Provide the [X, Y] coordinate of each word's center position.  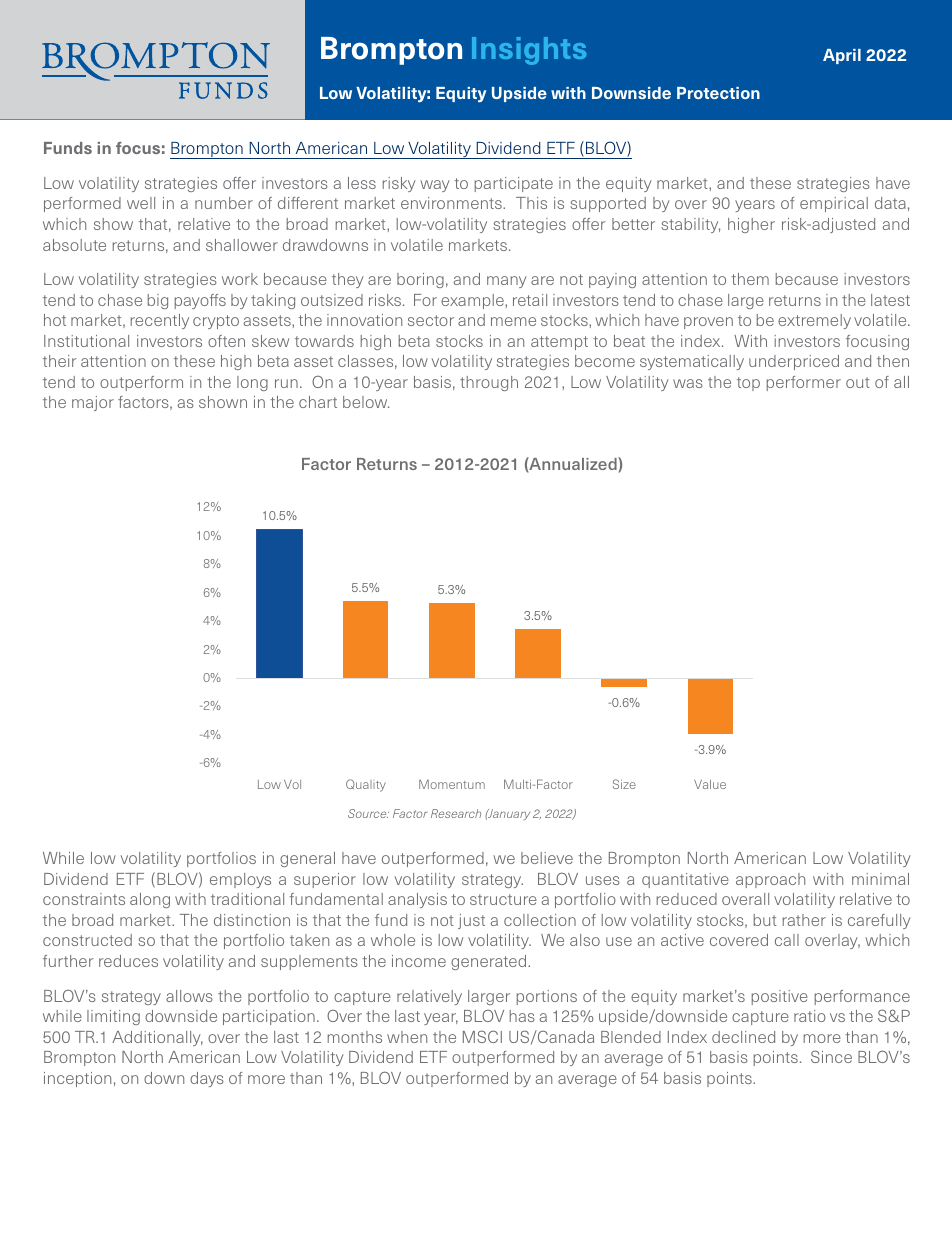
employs [240, 880]
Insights [529, 51]
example [473, 301]
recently [160, 321]
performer [804, 383]
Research [456, 813]
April [842, 56]
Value [710, 784]
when [407, 1037]
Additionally [157, 1038]
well [141, 203]
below [366, 402]
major [93, 403]
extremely [814, 321]
